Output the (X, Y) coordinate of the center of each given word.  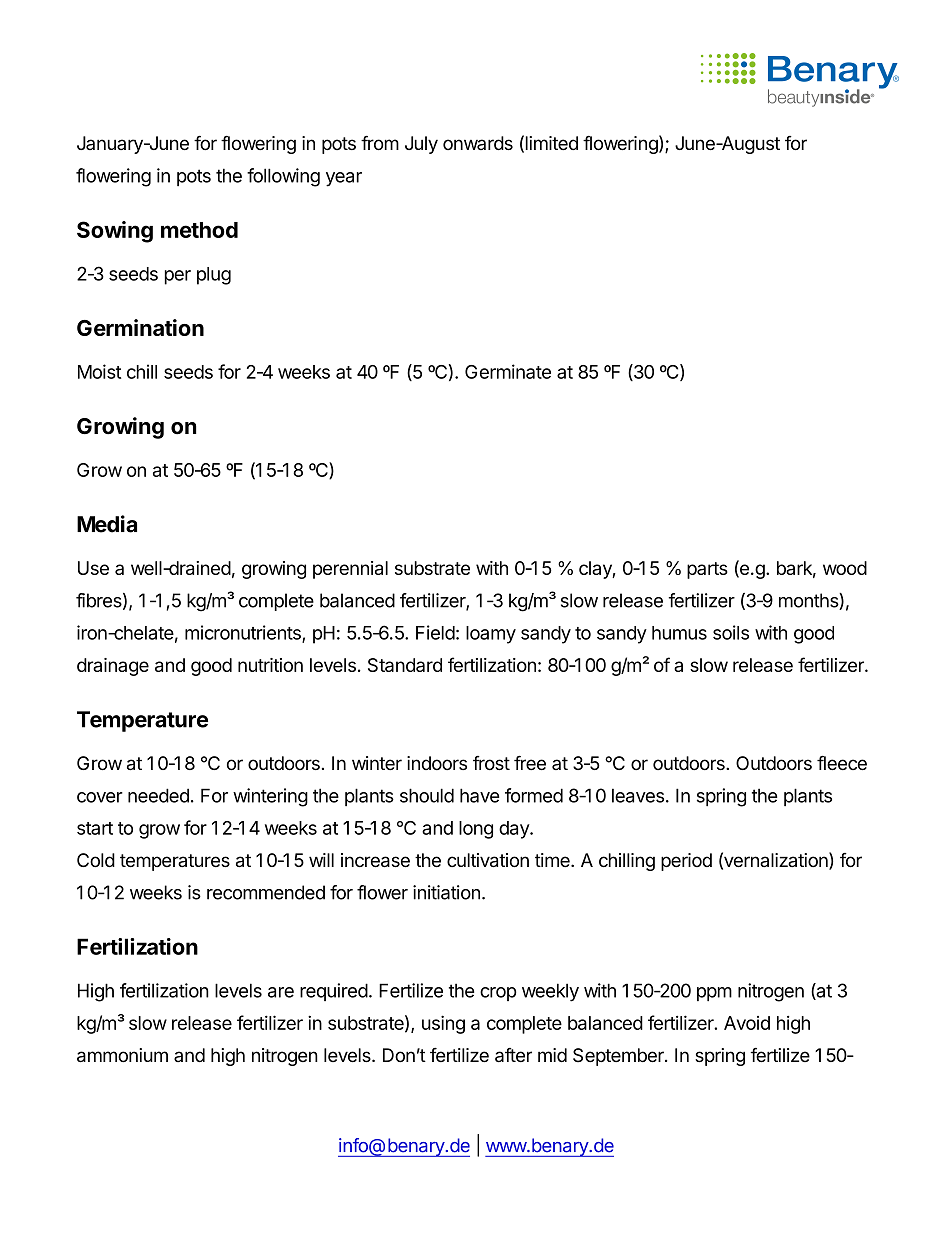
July (421, 145)
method (199, 230)
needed (158, 795)
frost (491, 763)
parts (707, 570)
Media (107, 524)
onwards (478, 143)
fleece (842, 763)
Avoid (747, 1023)
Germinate (508, 371)
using (443, 1024)
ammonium (122, 1055)
